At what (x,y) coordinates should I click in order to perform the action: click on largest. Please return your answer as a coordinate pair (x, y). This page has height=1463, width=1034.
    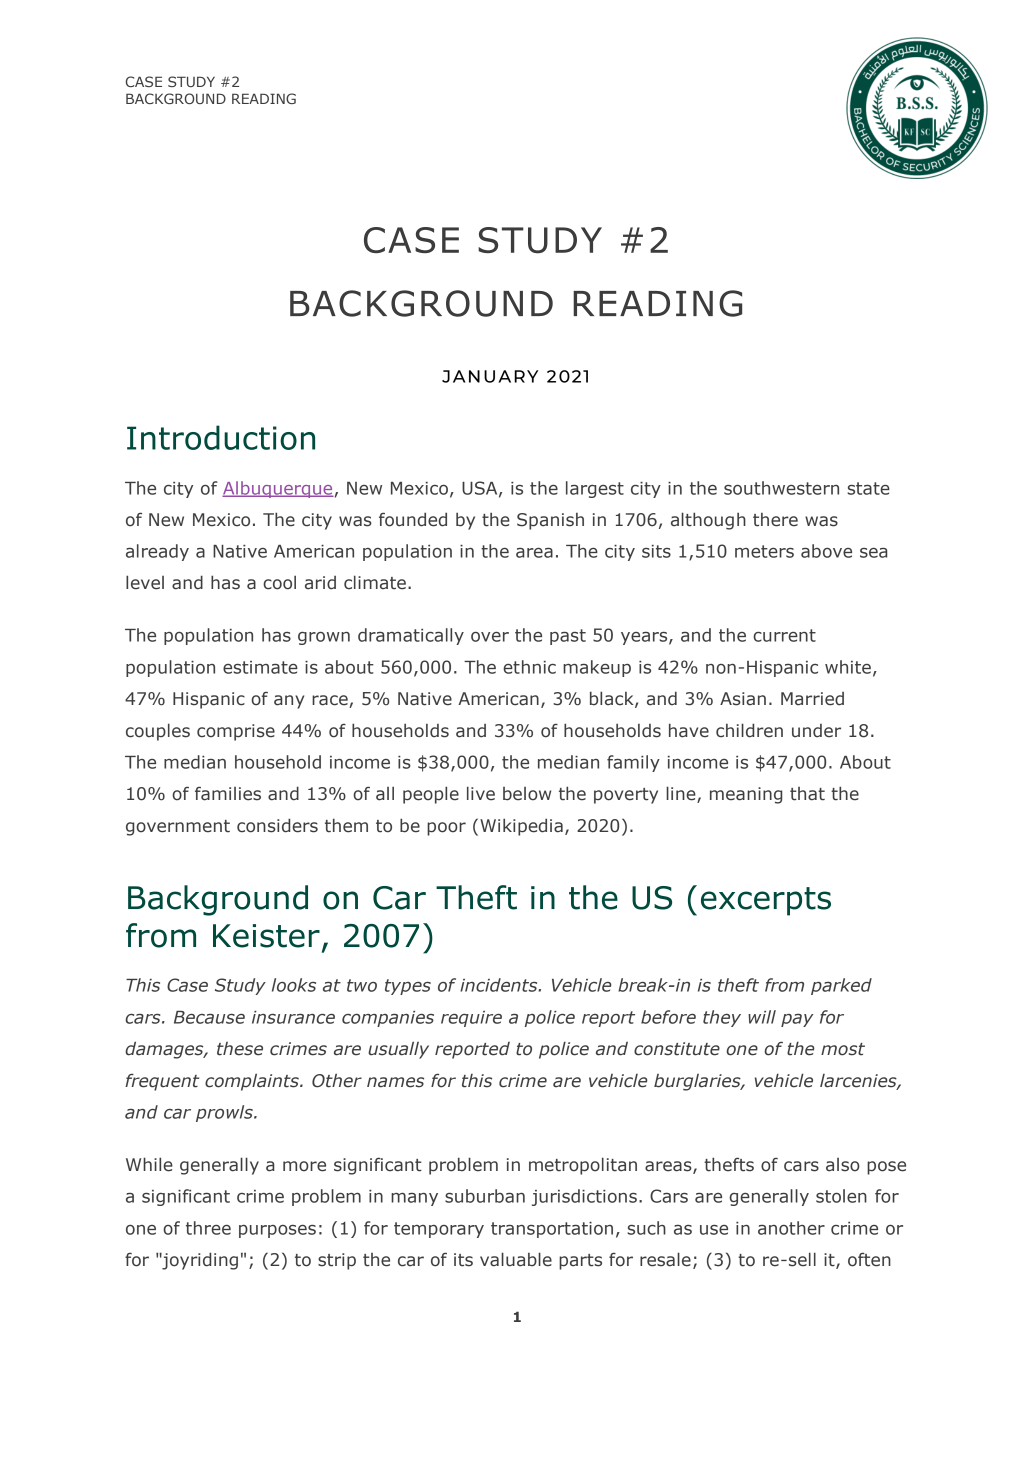
    Looking at the image, I should click on (595, 489).
